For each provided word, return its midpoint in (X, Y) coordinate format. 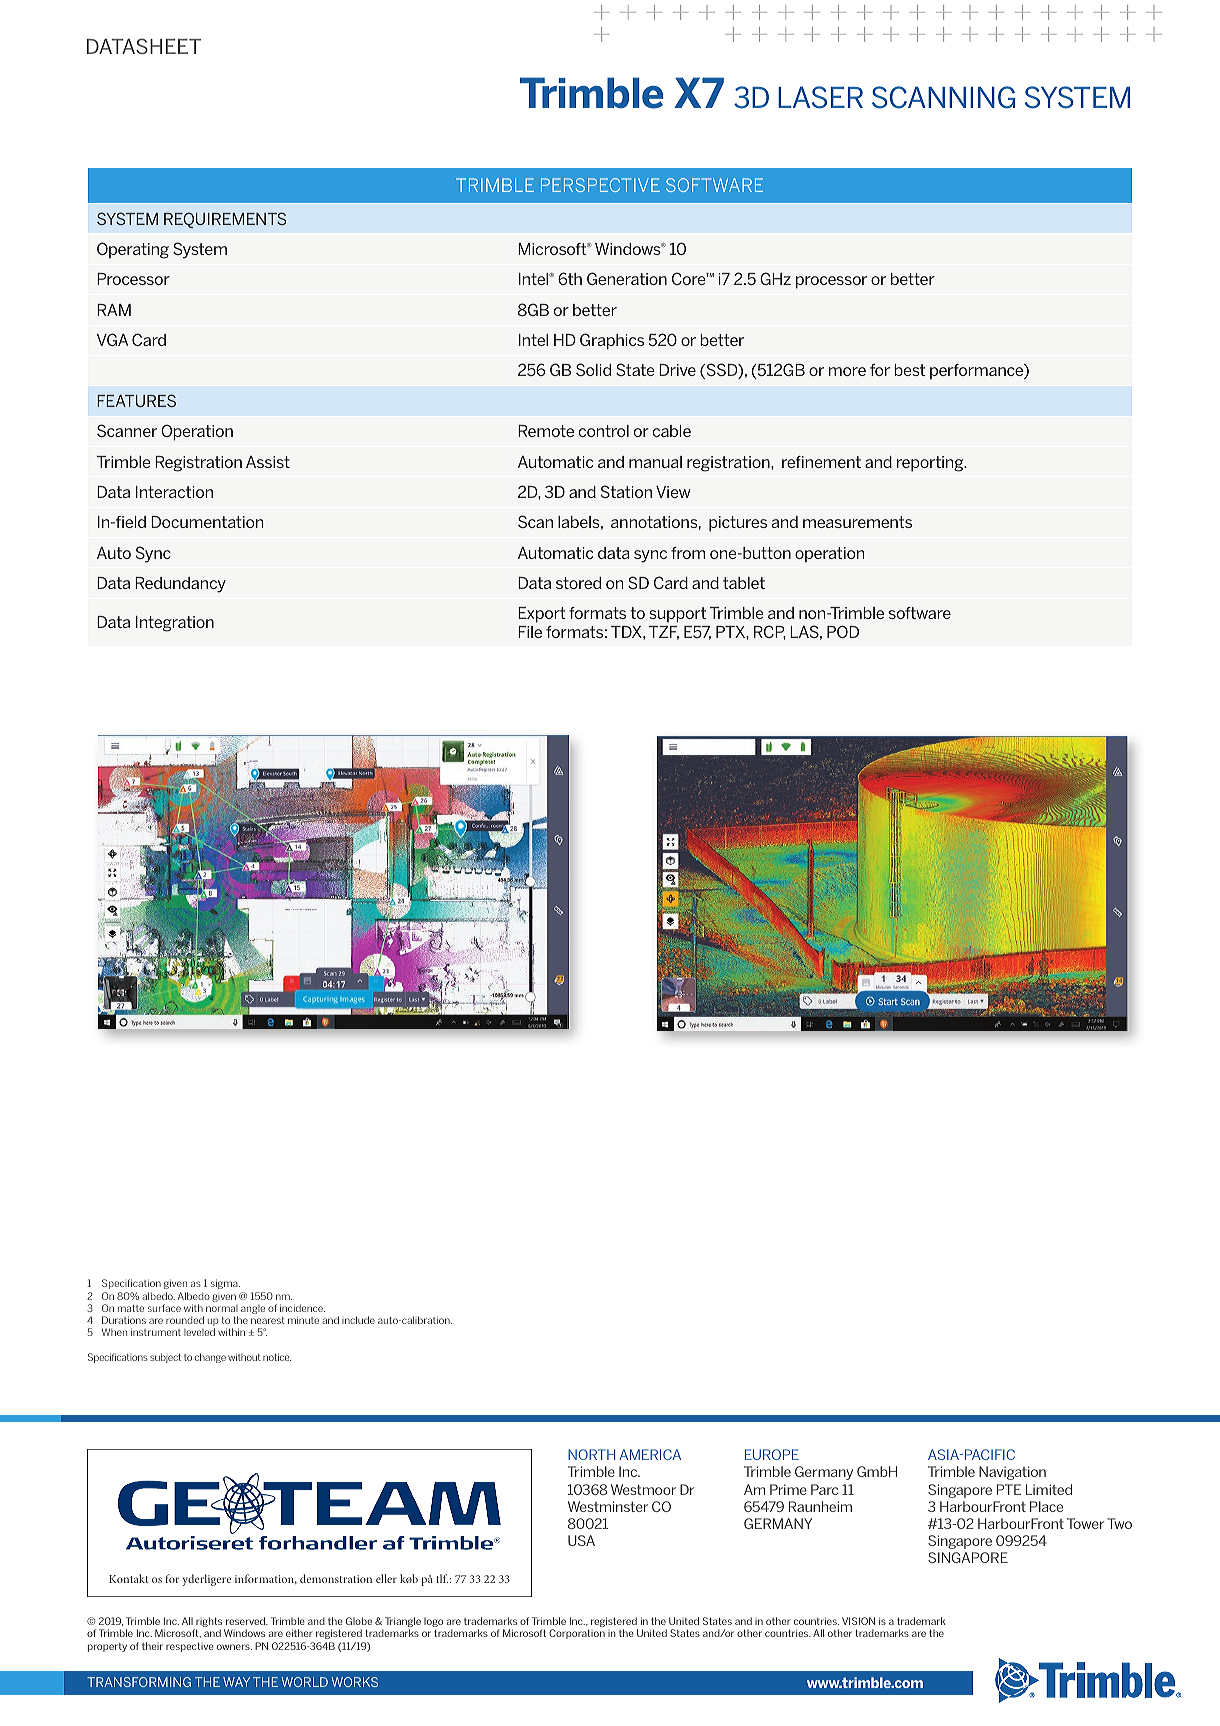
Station (626, 491)
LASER (820, 97)
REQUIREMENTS (225, 220)
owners (234, 1647)
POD (843, 631)
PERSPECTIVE (600, 185)
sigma (225, 1284)
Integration (175, 624)
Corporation (577, 1634)
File (530, 632)
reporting (931, 464)
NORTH (591, 1454)
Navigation (1012, 1473)
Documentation (207, 522)
